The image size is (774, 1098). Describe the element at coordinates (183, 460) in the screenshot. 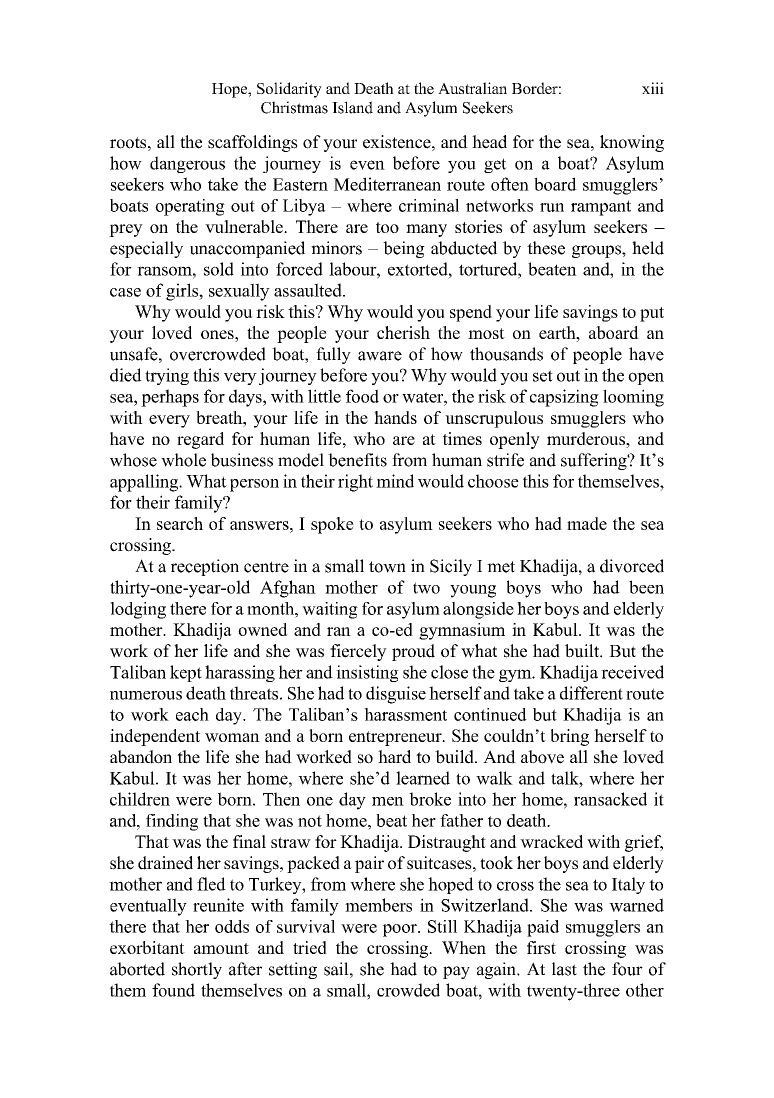

I see `whole` at that location.
